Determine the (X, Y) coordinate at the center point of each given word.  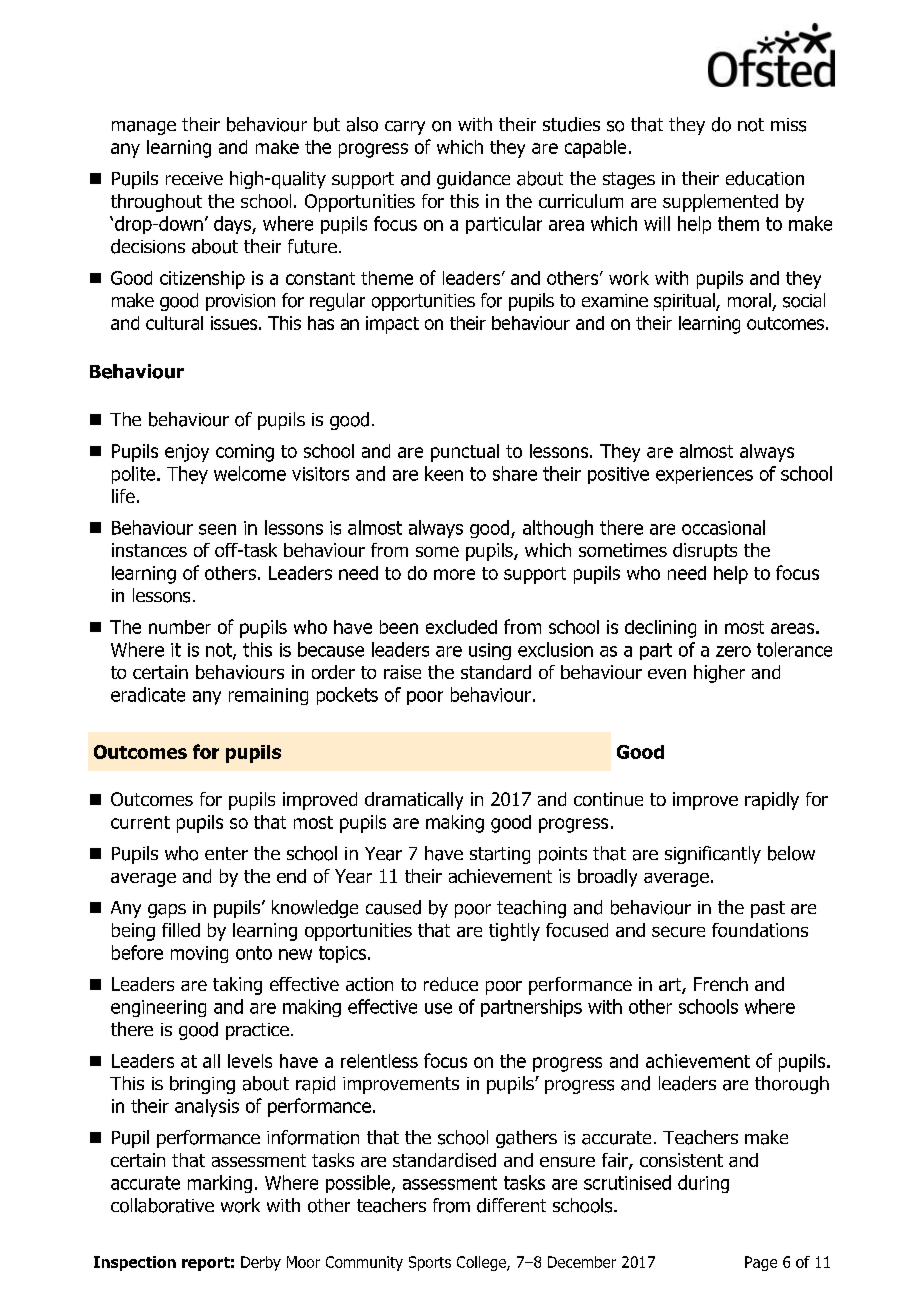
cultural (174, 323)
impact (392, 325)
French (721, 984)
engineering (158, 1008)
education (765, 178)
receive (194, 178)
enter (226, 853)
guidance (473, 180)
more (454, 574)
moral (749, 300)
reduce (451, 984)
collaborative (162, 1205)
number (180, 627)
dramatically (414, 801)
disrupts (705, 552)
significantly (713, 855)
